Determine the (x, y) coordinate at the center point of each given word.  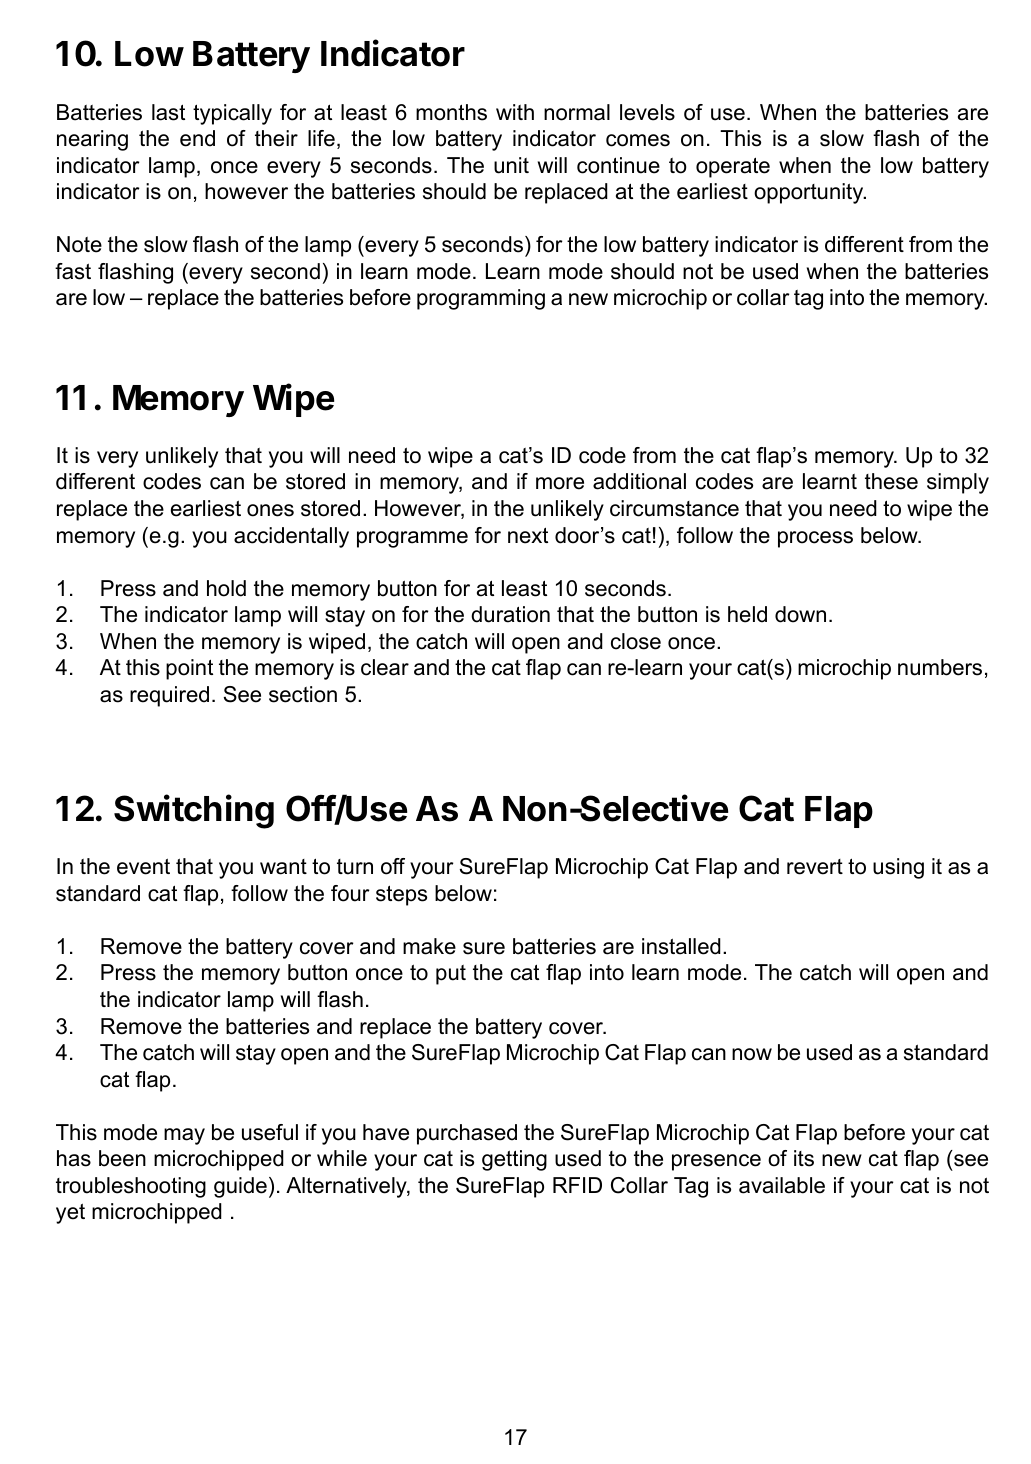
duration (510, 614)
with (515, 112)
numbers (940, 667)
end (197, 138)
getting (514, 1160)
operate (733, 167)
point (189, 669)
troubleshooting (131, 1187)
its (804, 1158)
